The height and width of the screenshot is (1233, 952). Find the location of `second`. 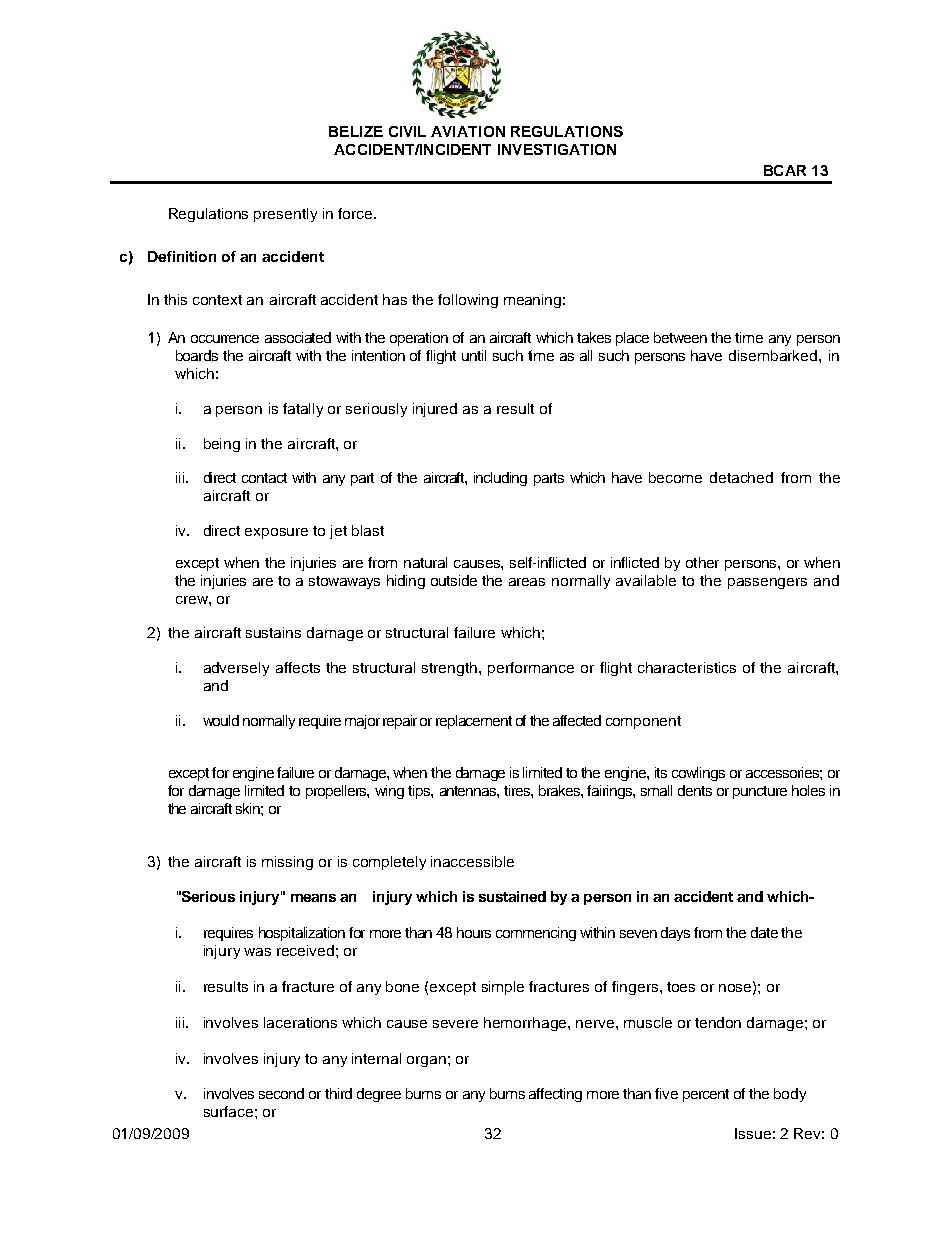

second is located at coordinates (281, 1093).
